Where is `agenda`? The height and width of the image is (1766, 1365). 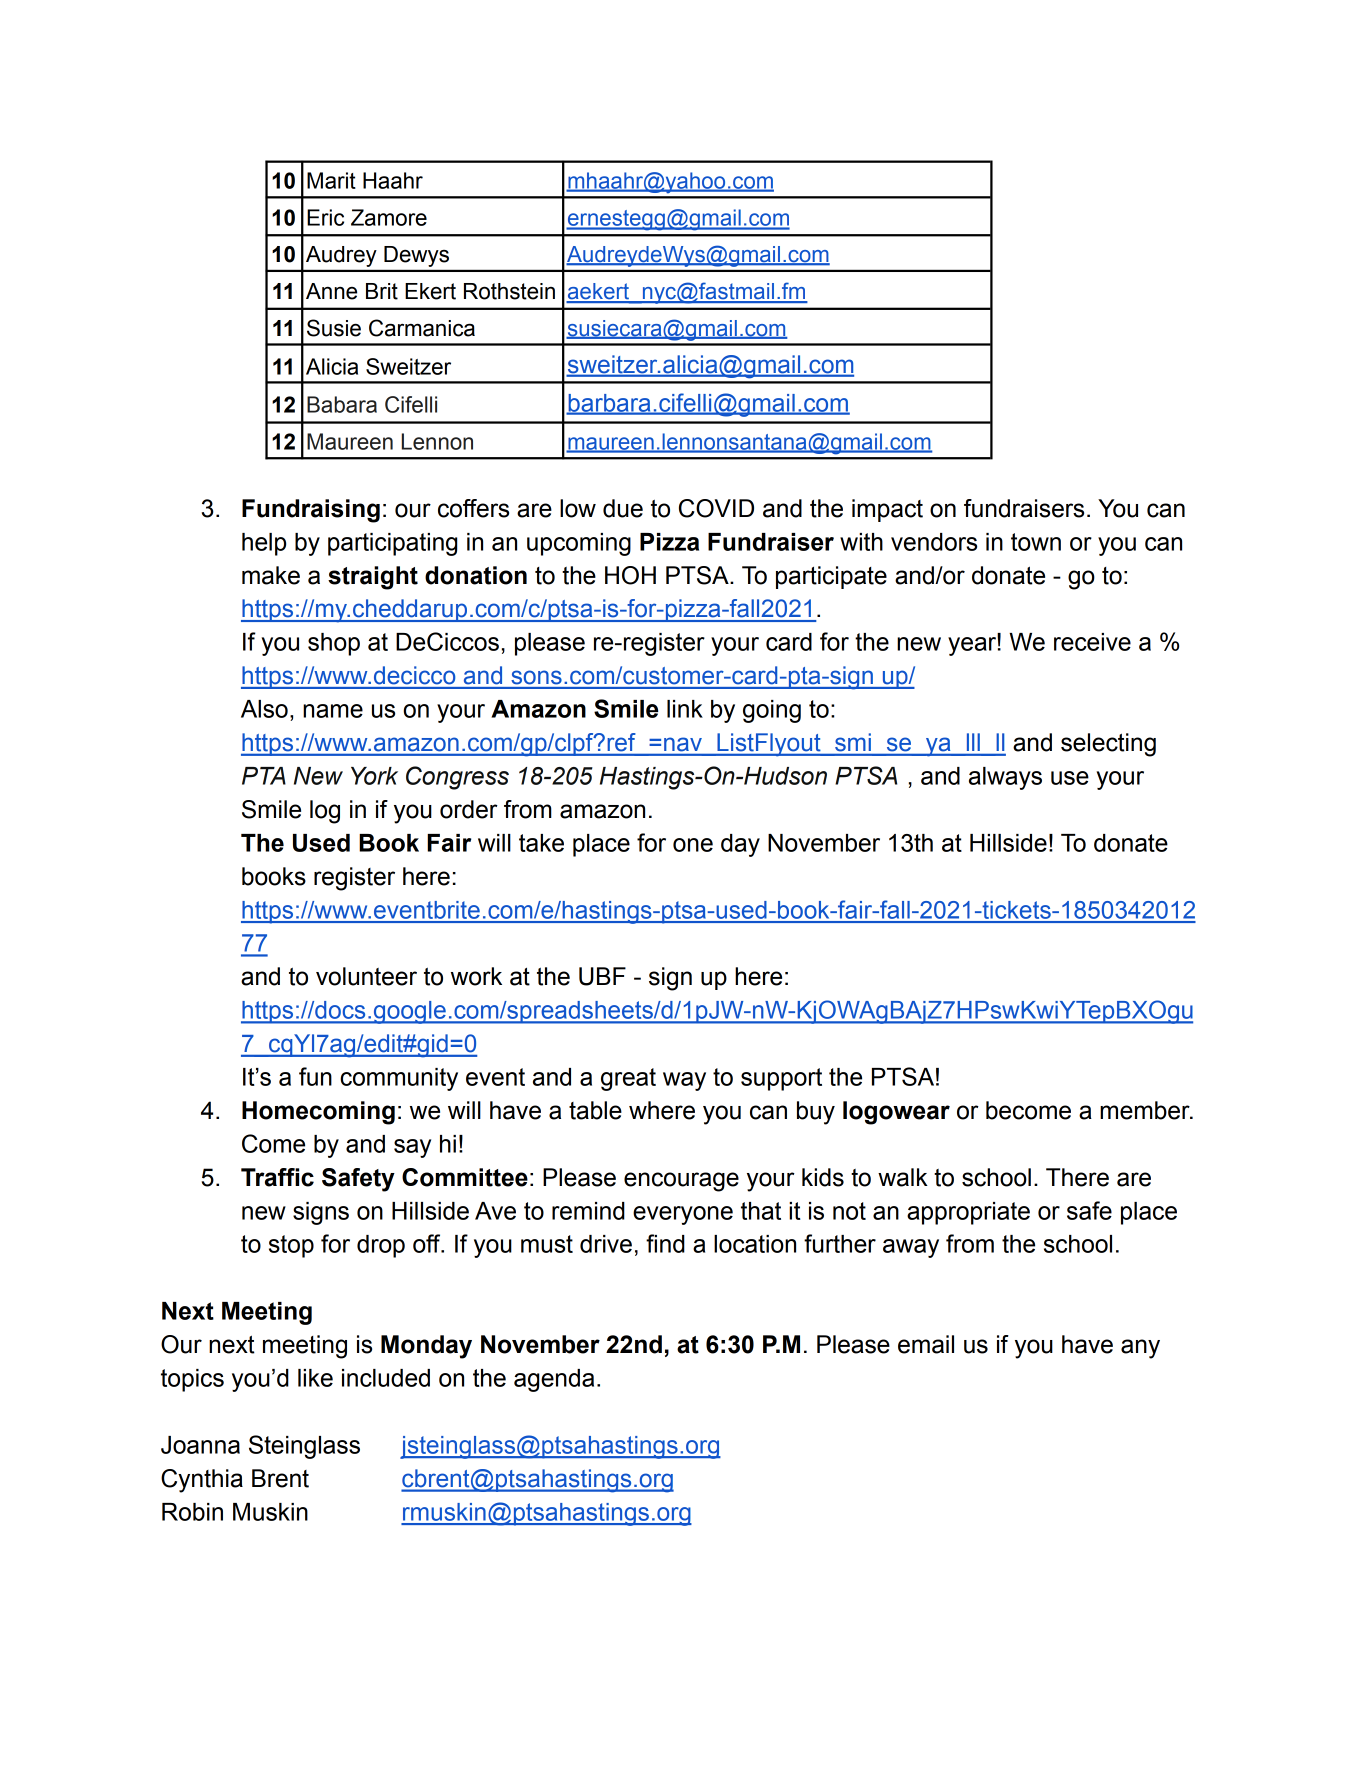 agenda is located at coordinates (554, 1380).
